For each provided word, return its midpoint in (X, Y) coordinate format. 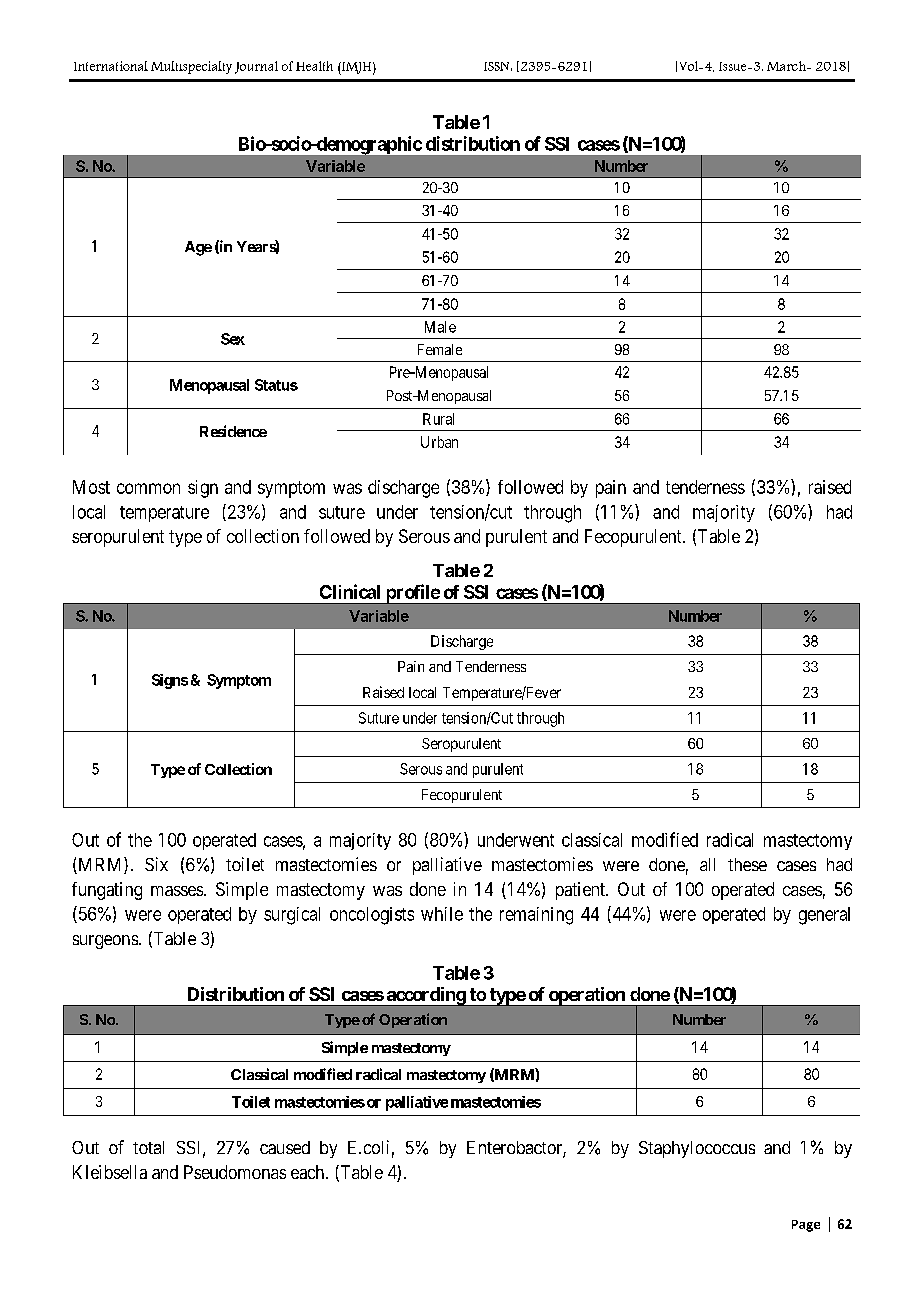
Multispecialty (191, 67)
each (309, 1172)
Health (314, 66)
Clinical (350, 591)
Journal (256, 67)
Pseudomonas (235, 1172)
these (747, 864)
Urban (439, 442)
